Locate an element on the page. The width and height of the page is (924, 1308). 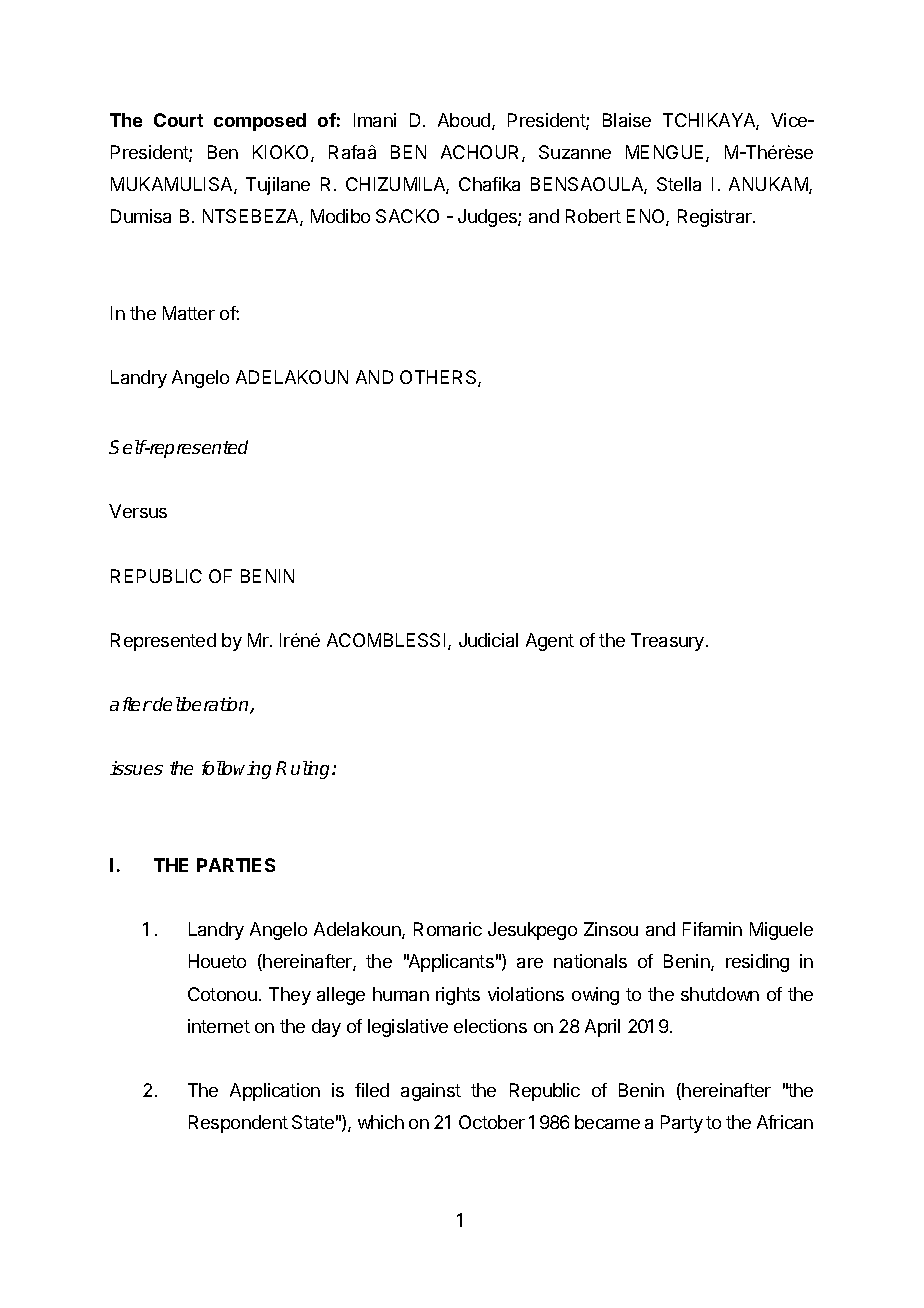
Treasury is located at coordinates (669, 642).
